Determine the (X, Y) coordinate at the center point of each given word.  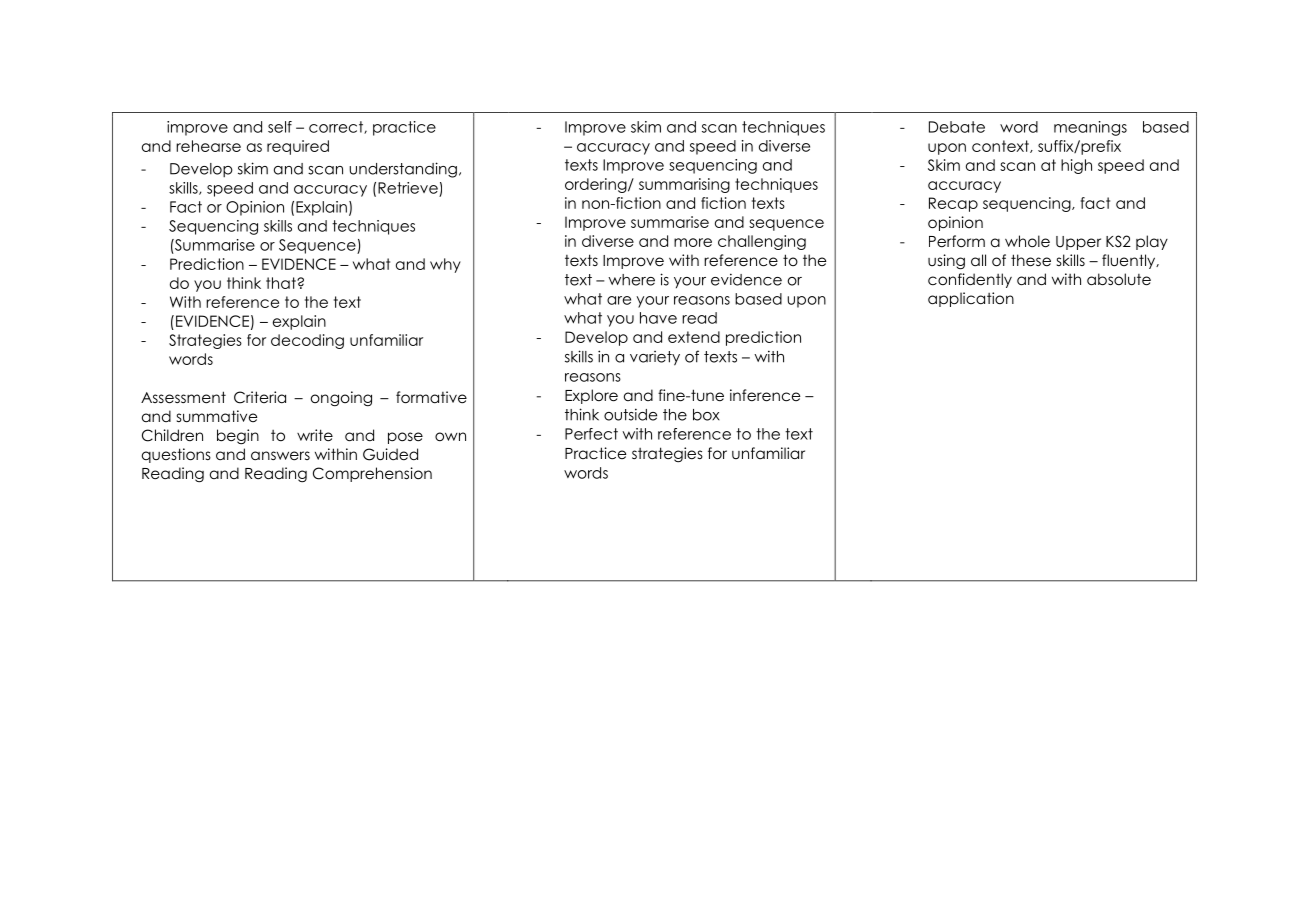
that (282, 283)
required (298, 147)
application (971, 299)
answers (280, 456)
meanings (1090, 128)
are (619, 300)
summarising (684, 185)
